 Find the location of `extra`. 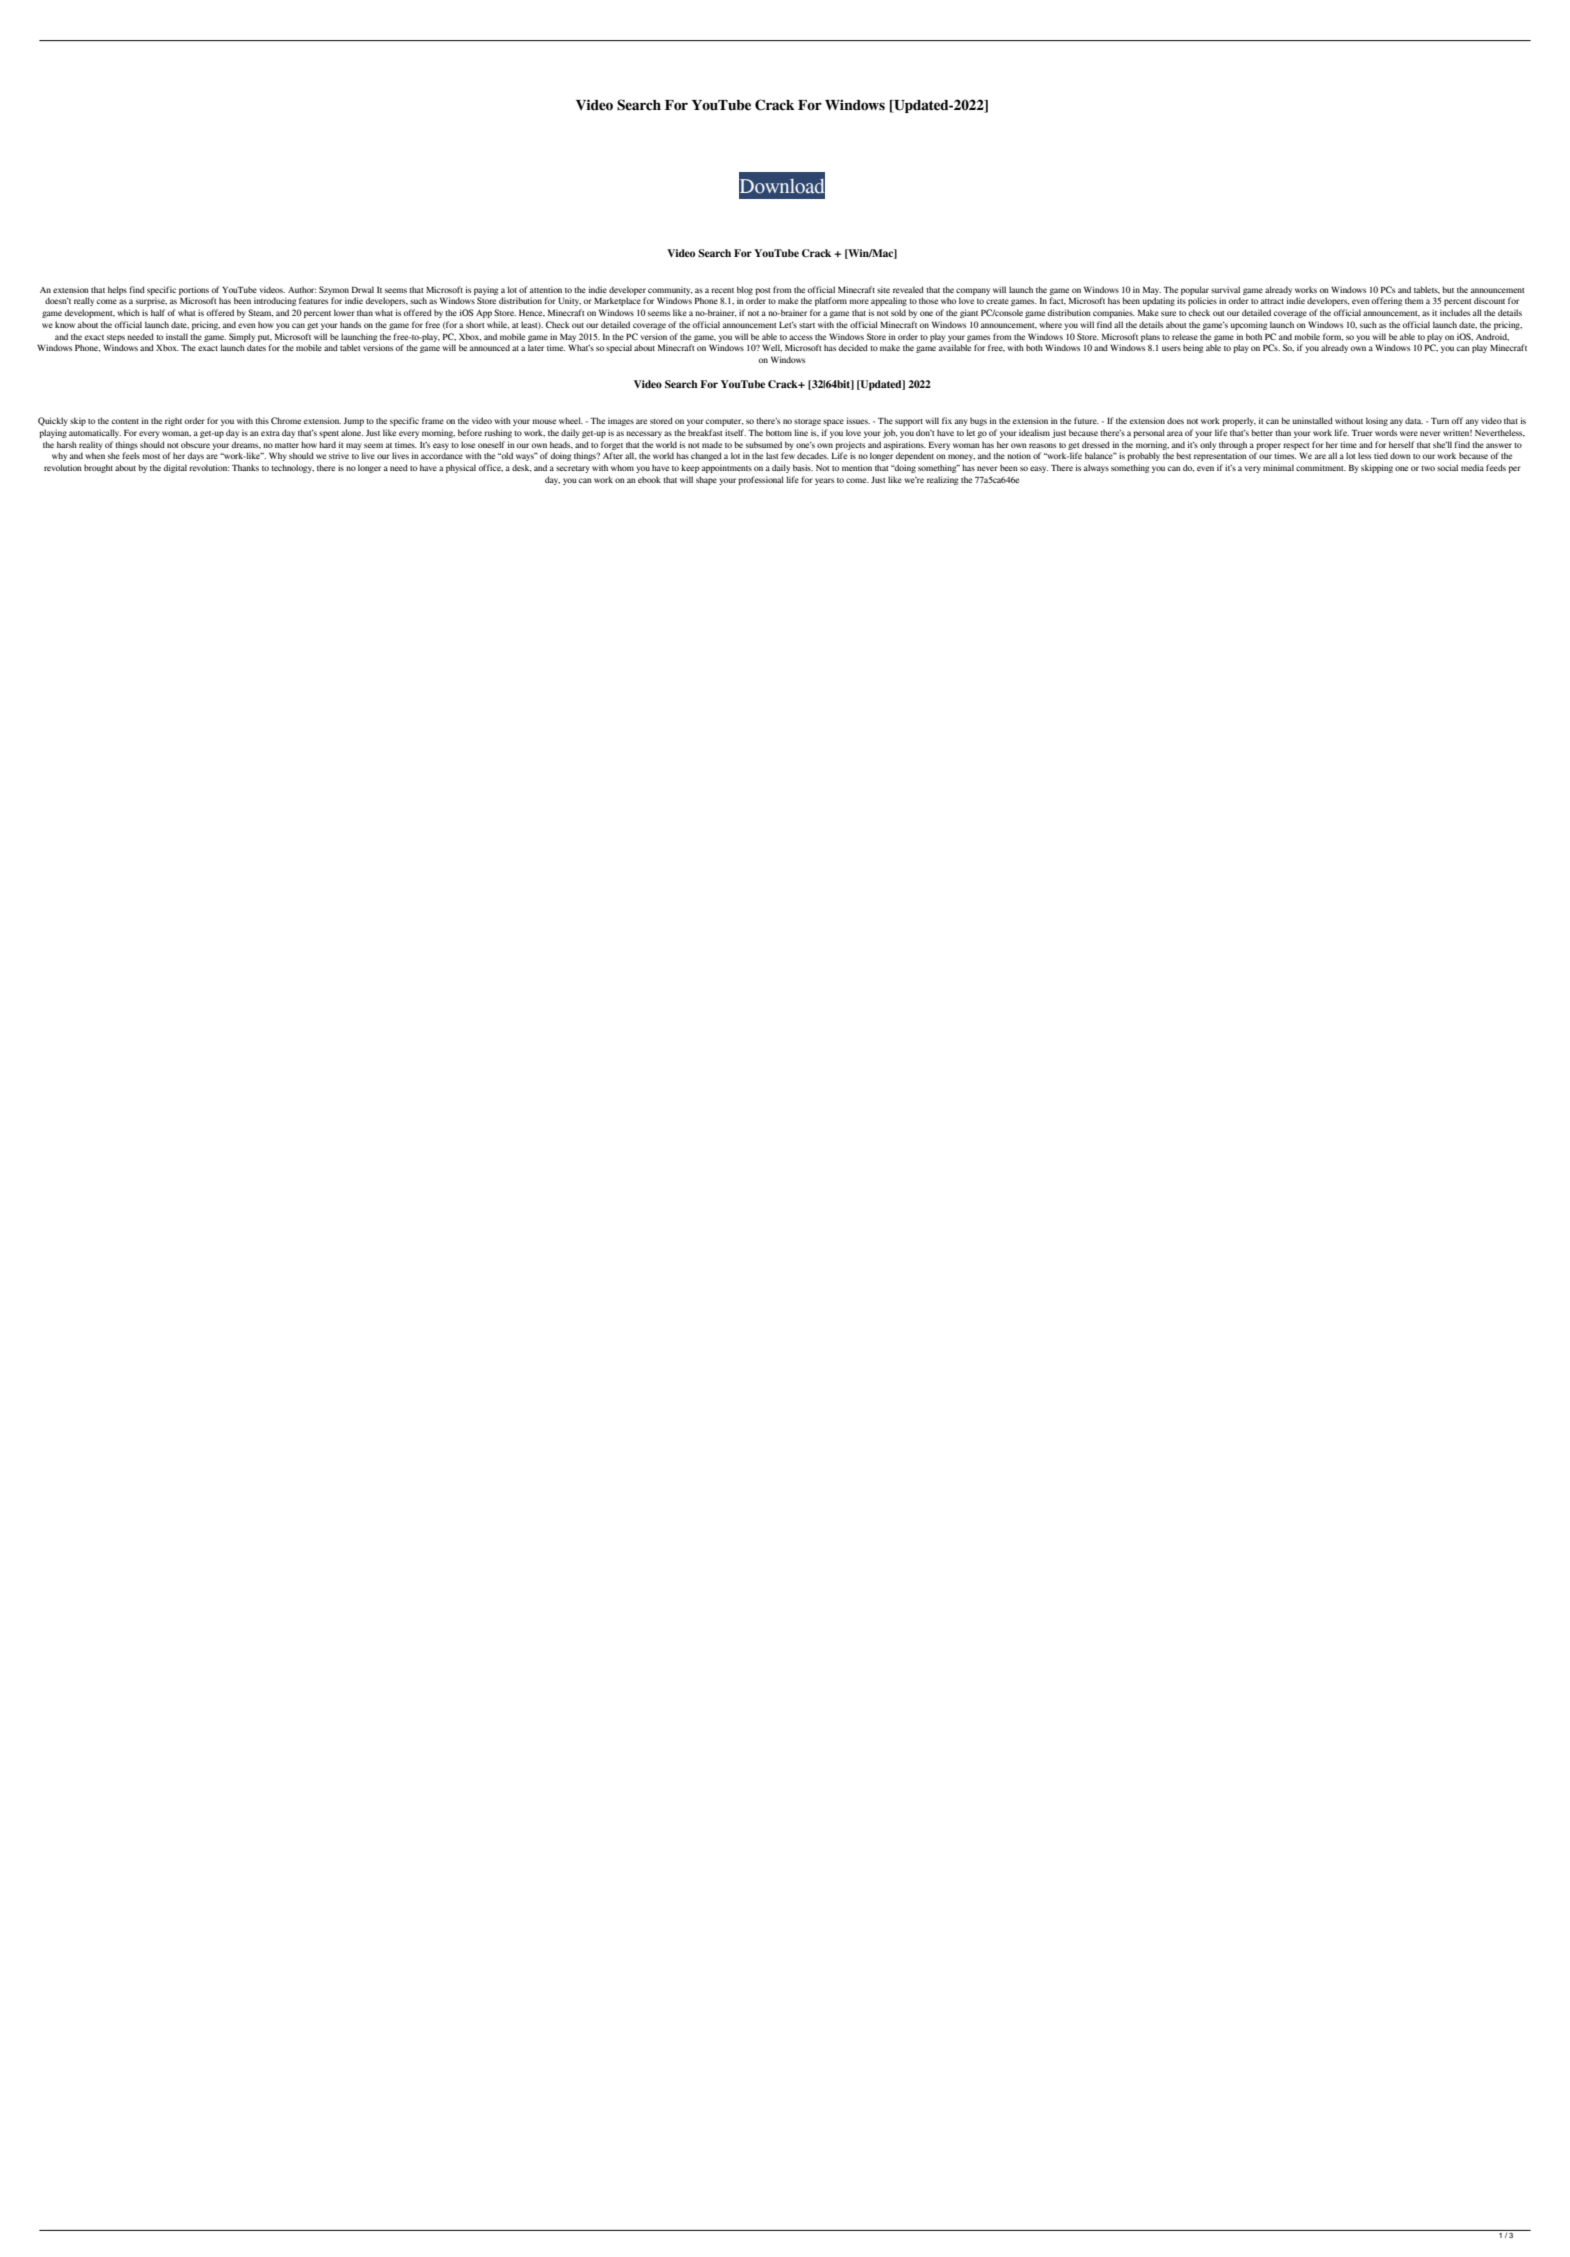

extra is located at coordinates (270, 433).
